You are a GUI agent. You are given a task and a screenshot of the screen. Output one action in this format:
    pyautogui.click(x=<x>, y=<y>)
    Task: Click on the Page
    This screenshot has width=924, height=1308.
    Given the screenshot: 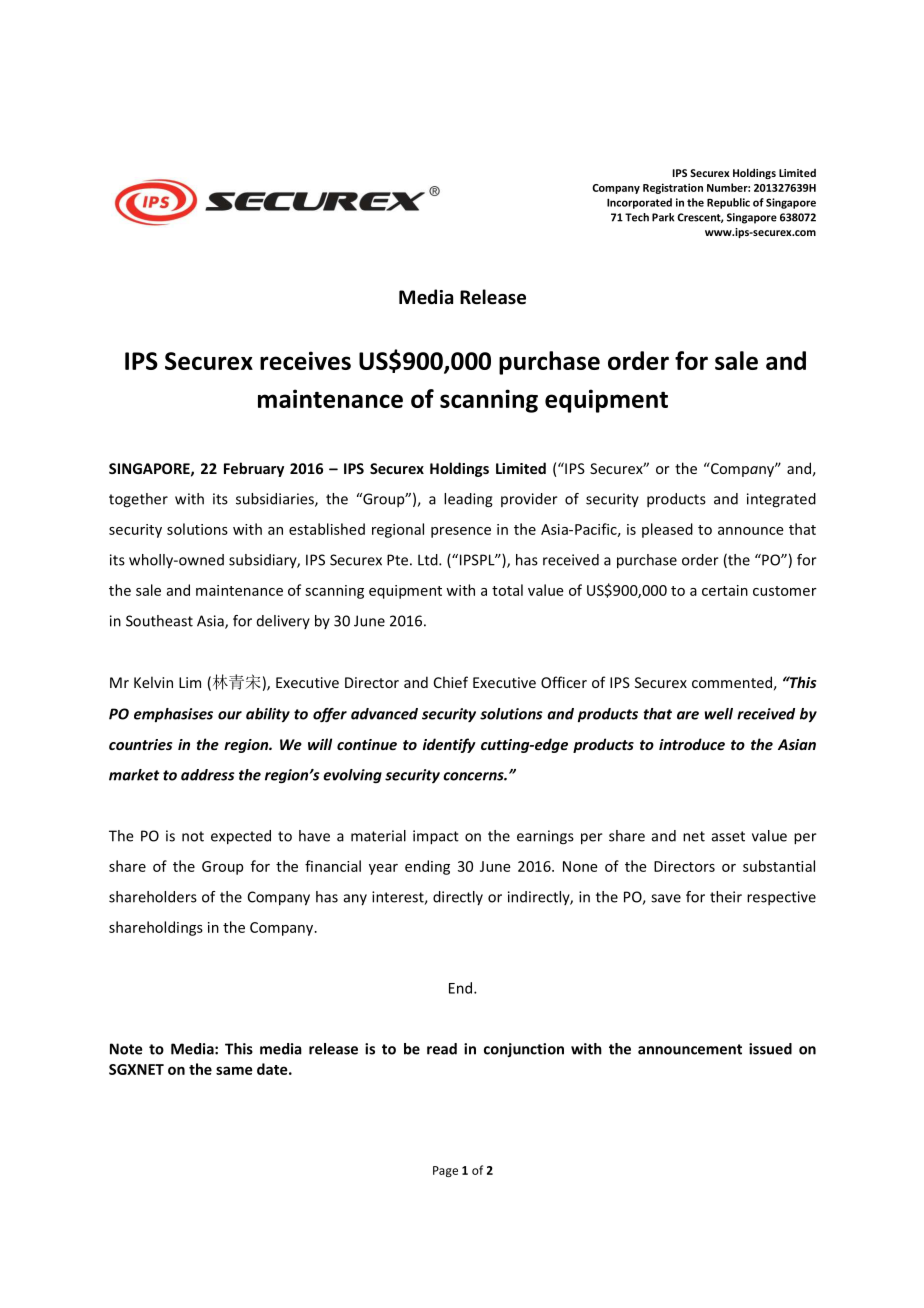 What is the action you would take?
    pyautogui.click(x=445, y=1171)
